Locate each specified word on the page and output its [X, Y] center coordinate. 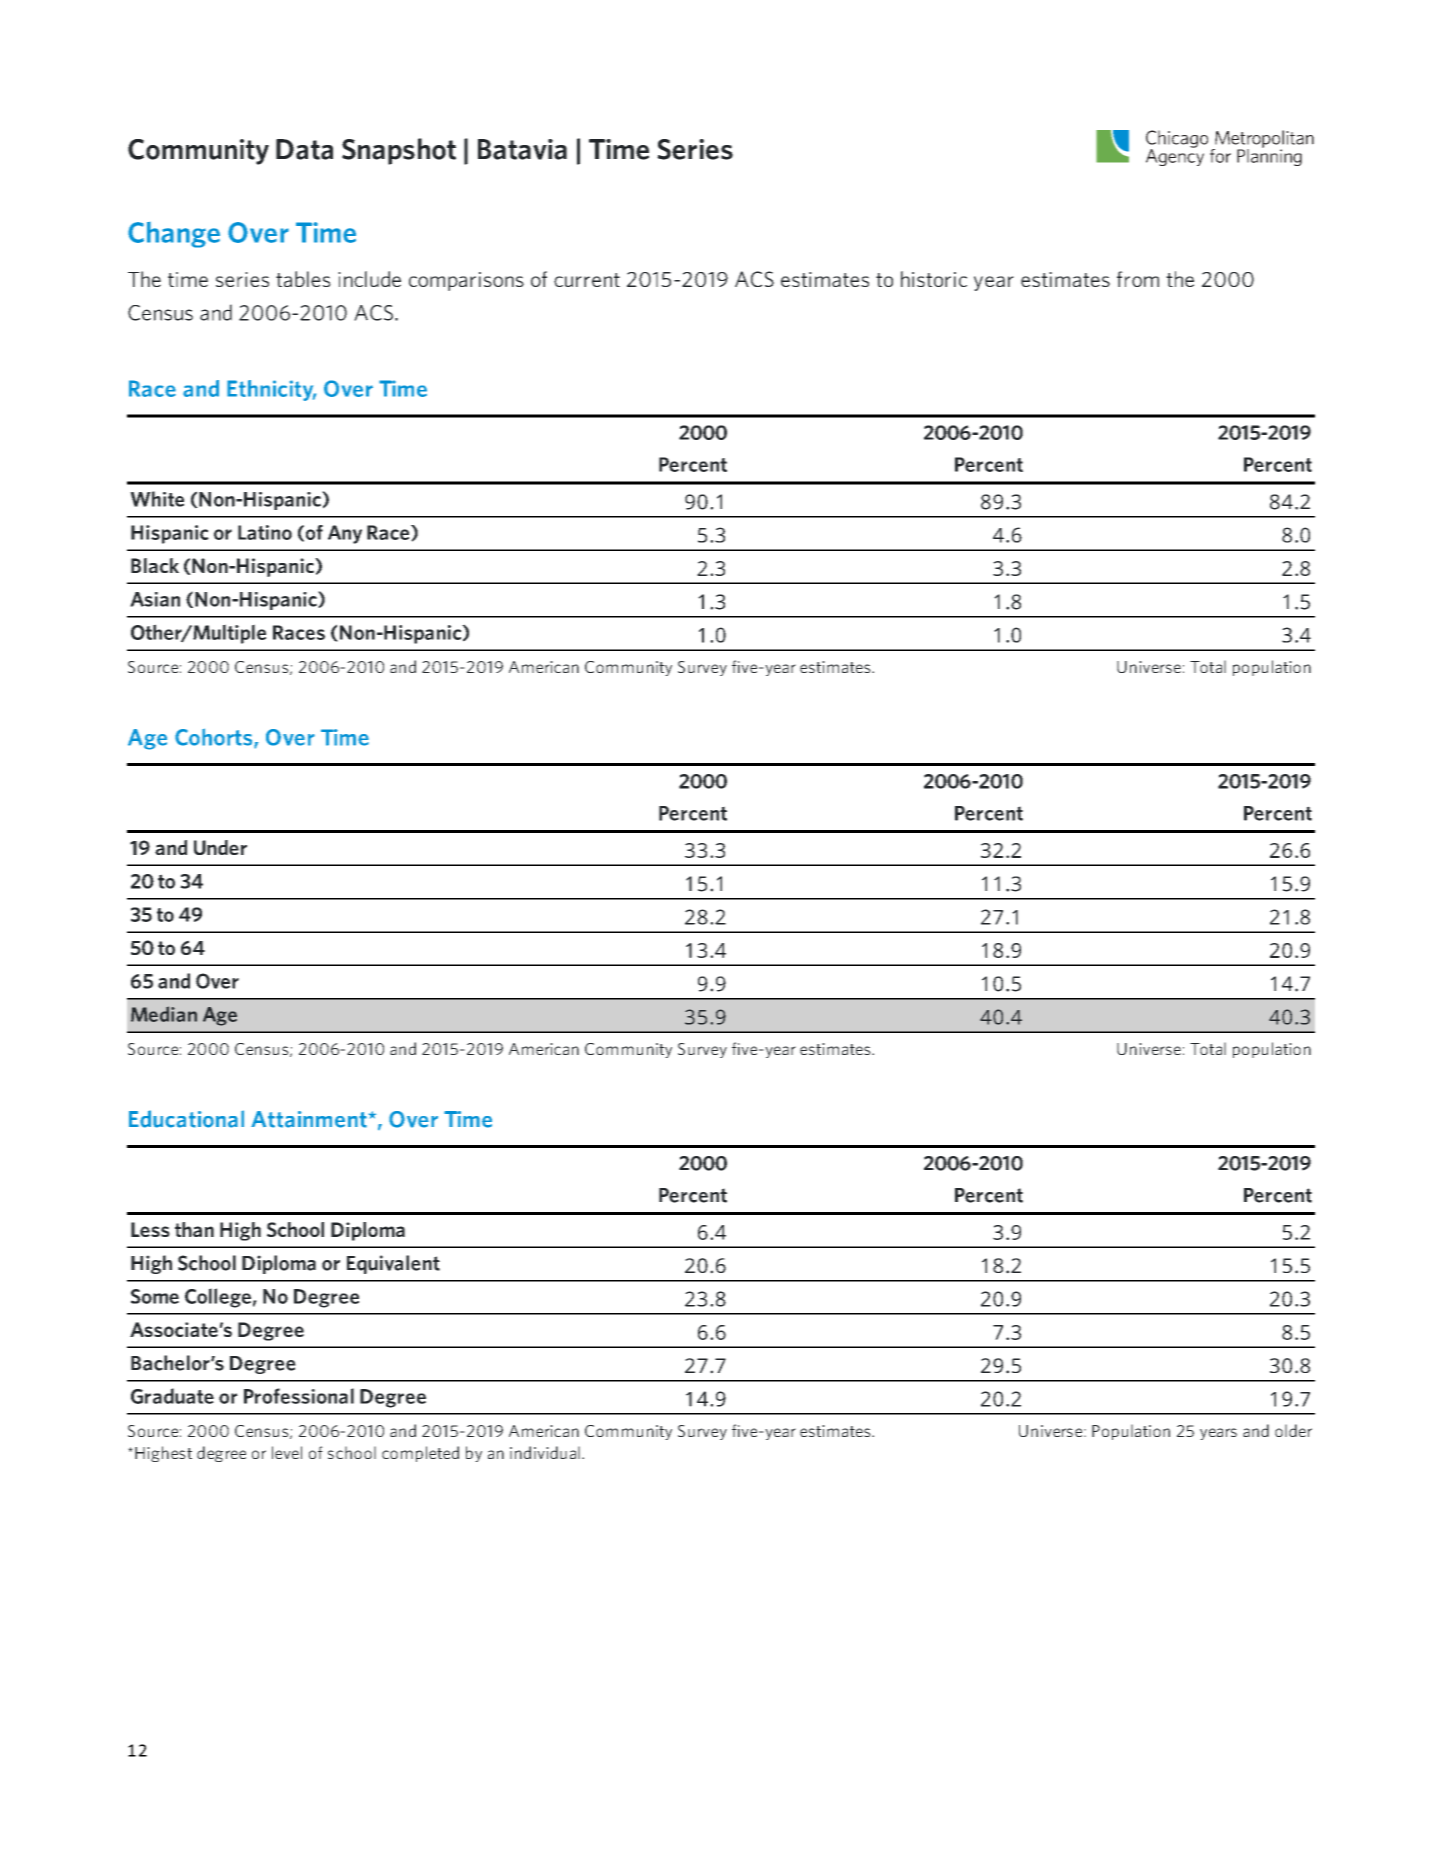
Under [220, 847]
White [157, 499]
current [587, 280]
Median [164, 1014]
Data [304, 149]
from [1138, 279]
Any [345, 534]
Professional [299, 1396]
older [1293, 1430]
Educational [186, 1119]
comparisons [466, 281]
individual [545, 1452]
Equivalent [393, 1264]
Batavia [522, 149]
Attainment [309, 1119]
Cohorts [215, 738]
